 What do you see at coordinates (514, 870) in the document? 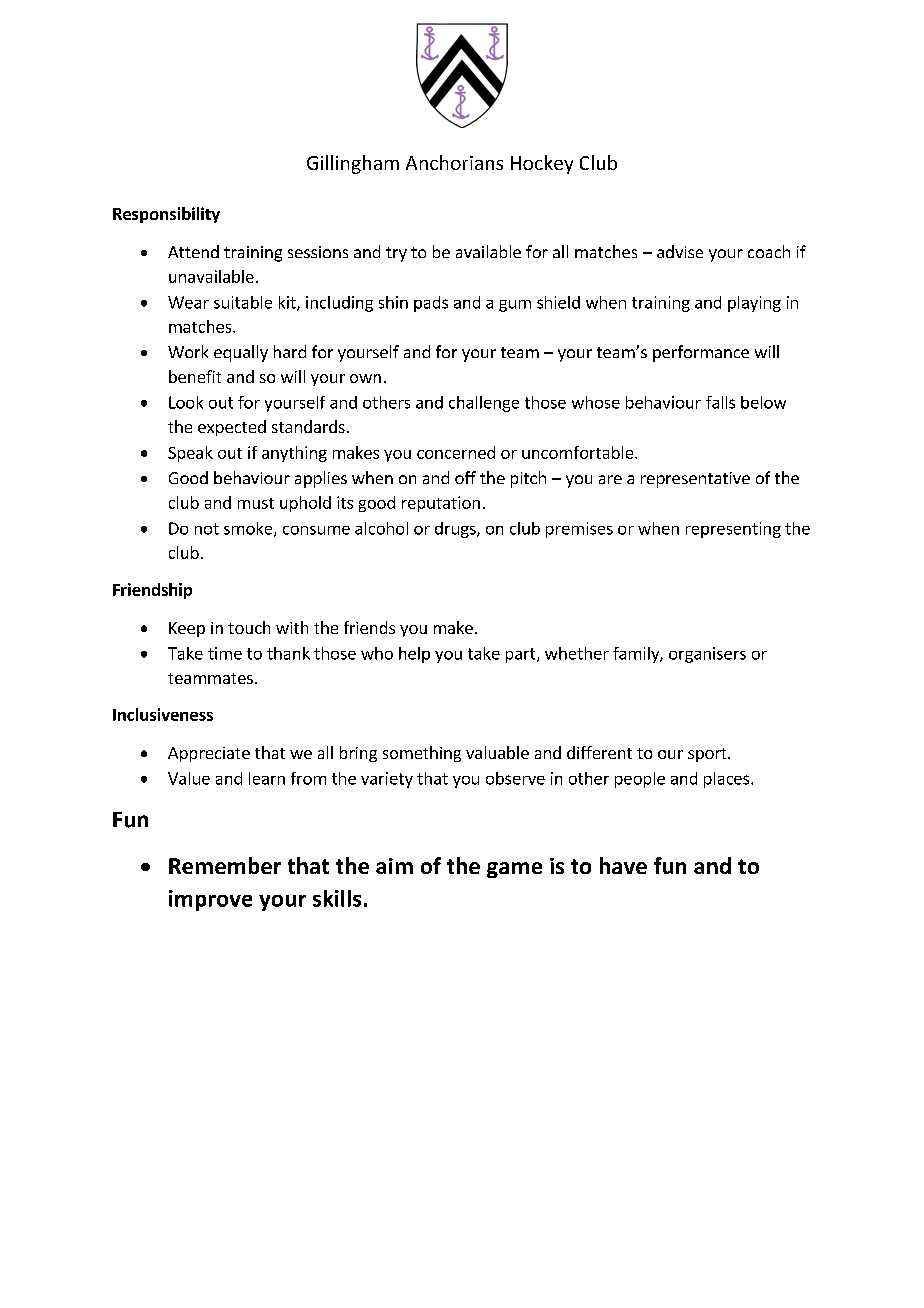
I see `game` at bounding box center [514, 870].
